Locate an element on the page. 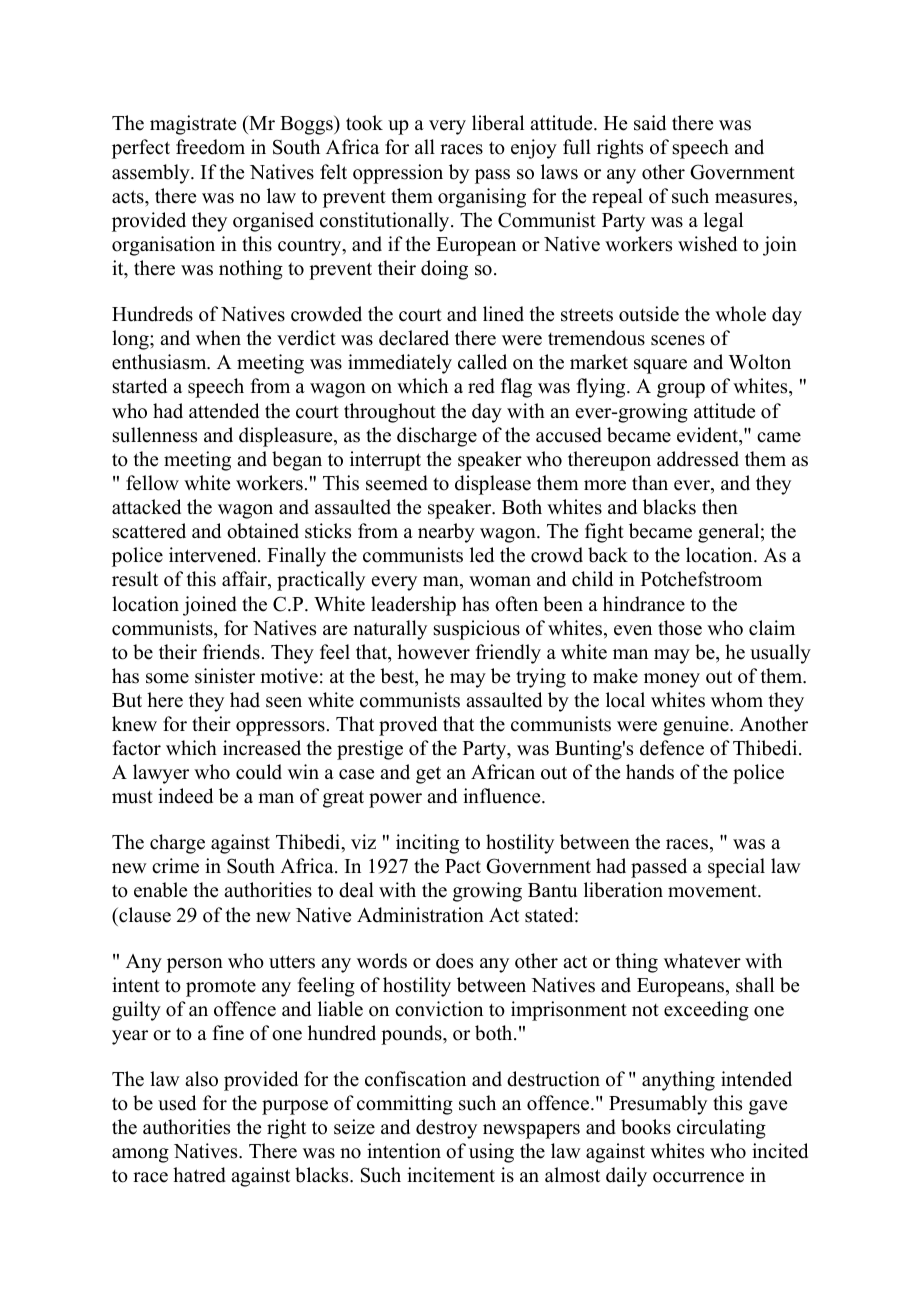 This document has height=1308, width=924. get is located at coordinates (428, 775).
